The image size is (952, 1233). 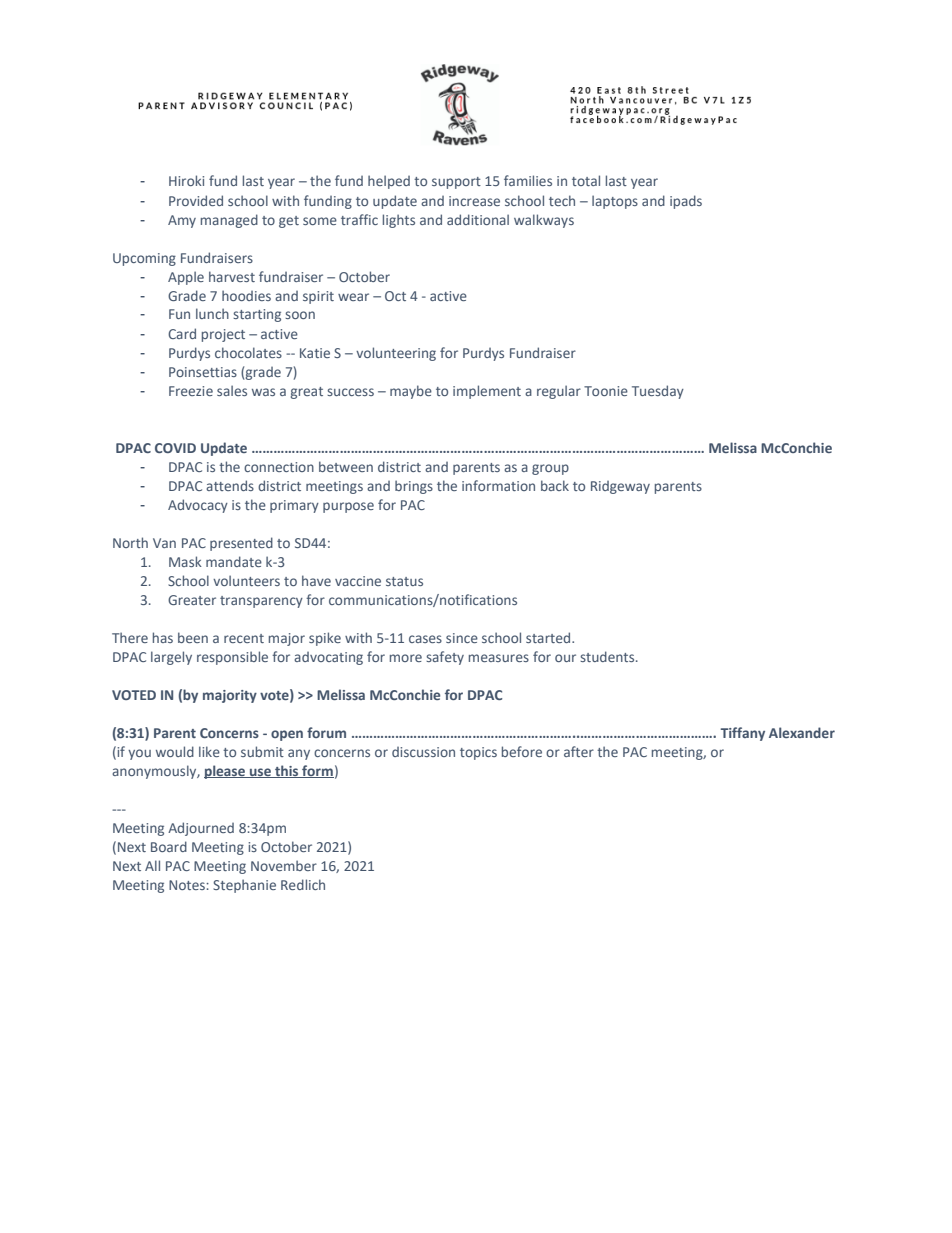 I want to click on increase, so click(x=474, y=201).
